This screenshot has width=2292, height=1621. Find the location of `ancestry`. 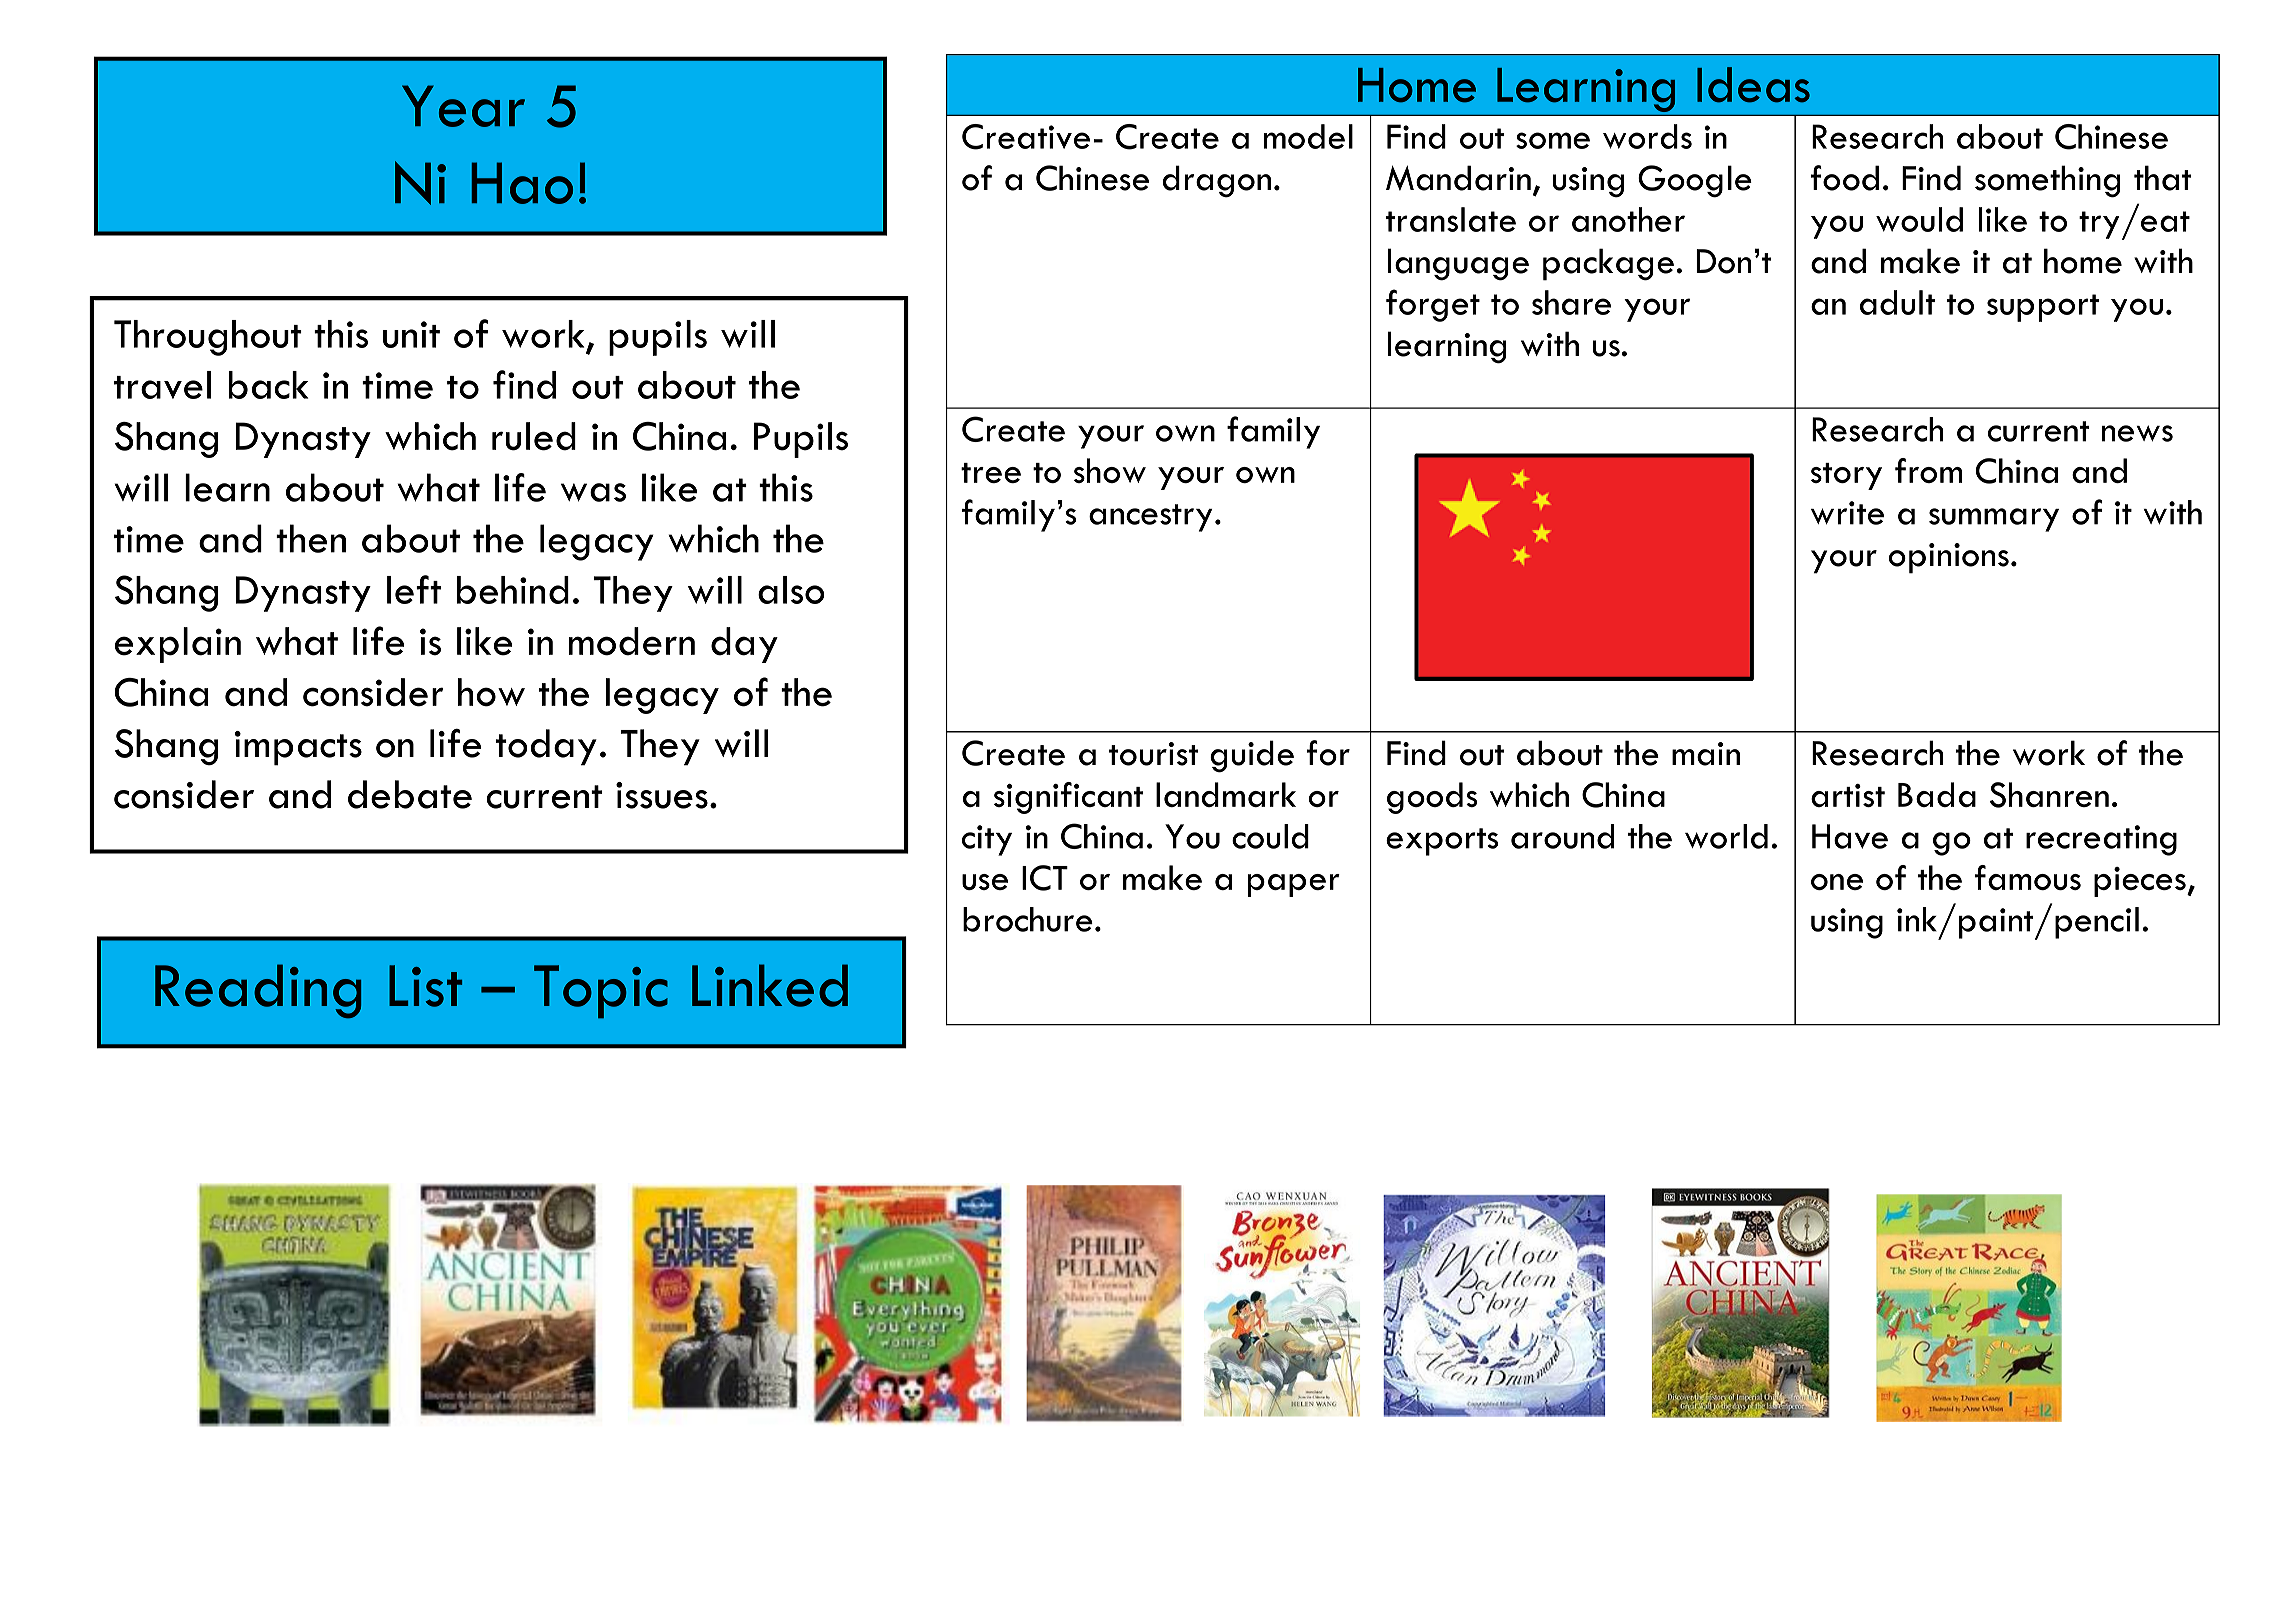

ancestry is located at coordinates (1150, 518).
